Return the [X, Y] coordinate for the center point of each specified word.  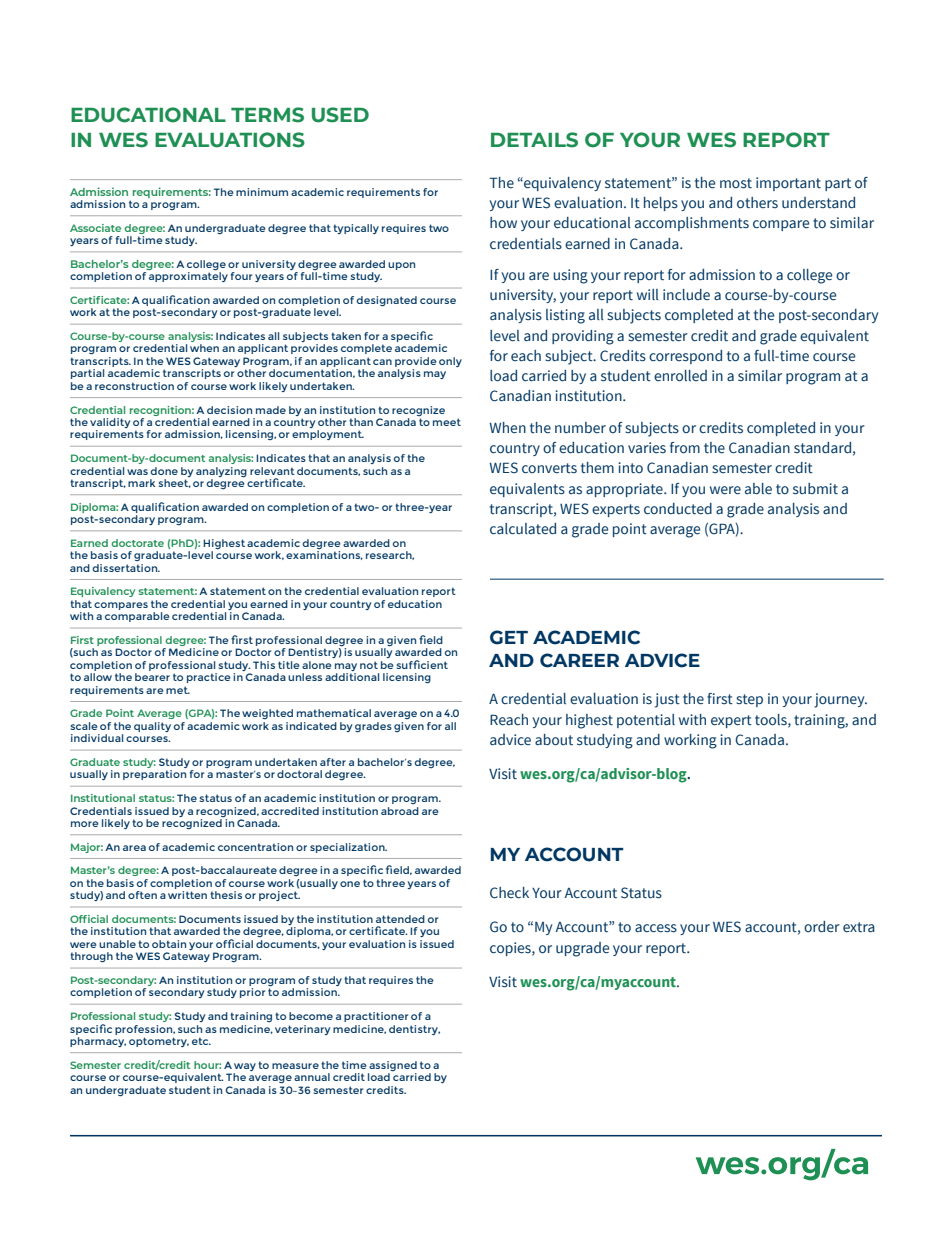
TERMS [267, 115]
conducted [678, 509]
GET [509, 637]
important [788, 184]
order [822, 927]
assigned [393, 1066]
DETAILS [534, 140]
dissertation [126, 568]
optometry [159, 1042]
